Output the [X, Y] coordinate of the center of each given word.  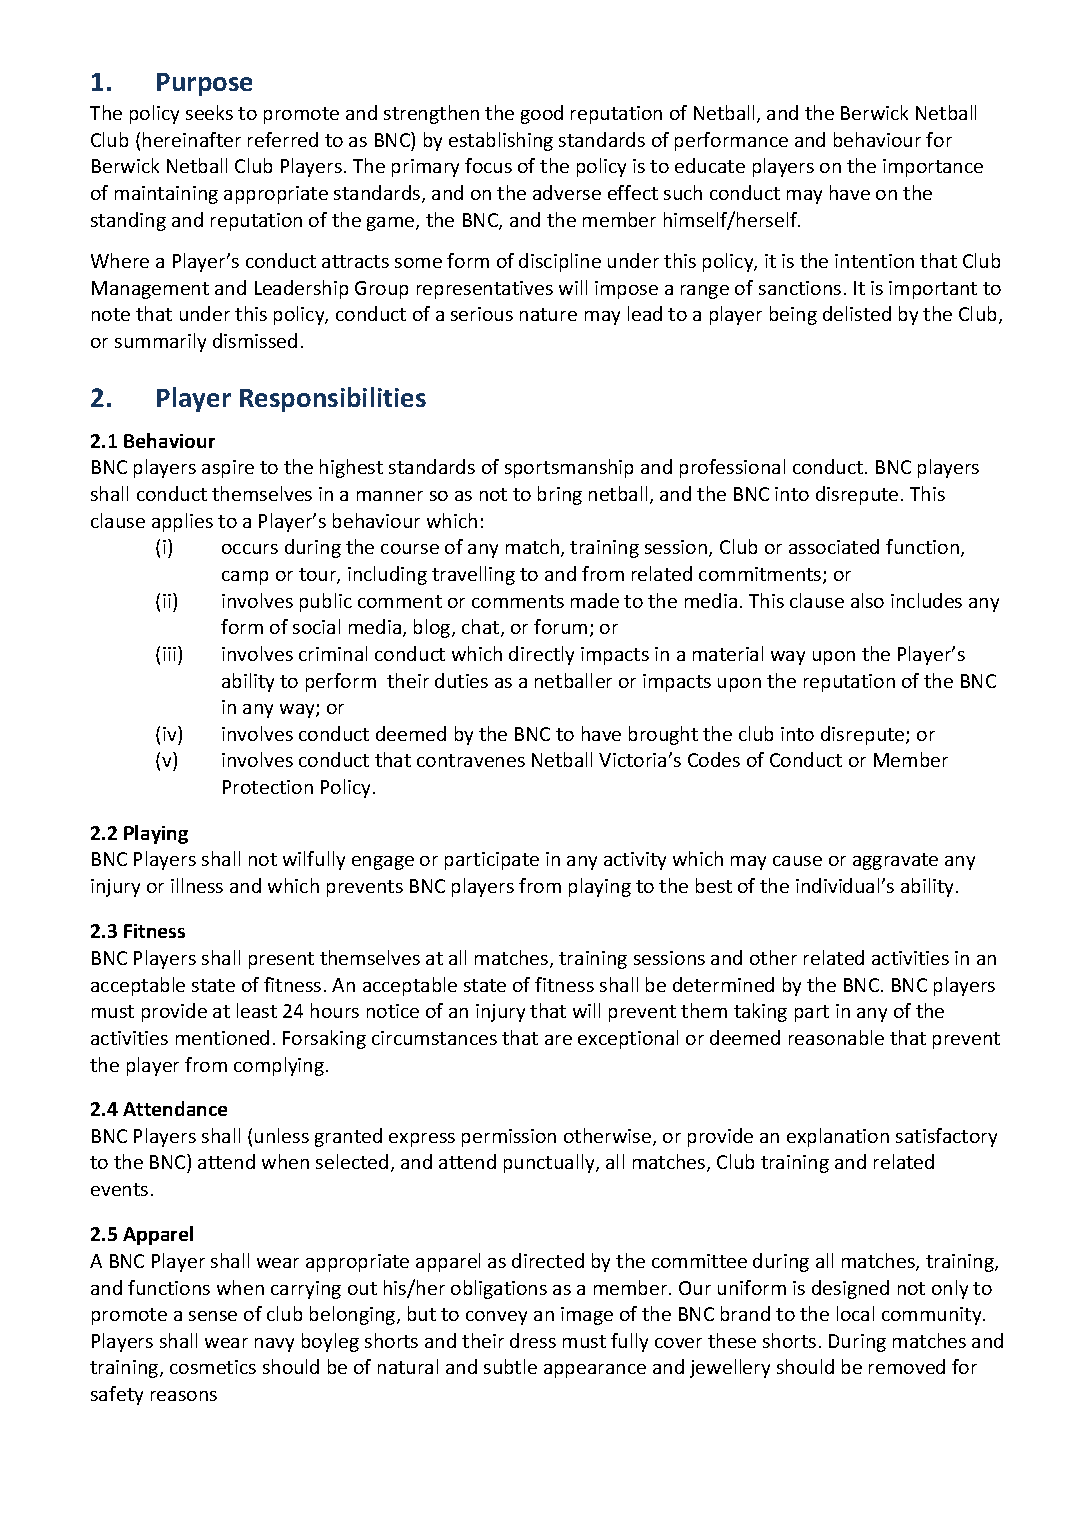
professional [732, 468]
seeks [209, 112]
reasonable [836, 1037]
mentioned [222, 1037]
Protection [268, 787]
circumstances [434, 1038]
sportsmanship [569, 468]
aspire [228, 469]
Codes [714, 759]
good [542, 114]
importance [933, 168]
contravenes [471, 760]
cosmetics [213, 1367]
